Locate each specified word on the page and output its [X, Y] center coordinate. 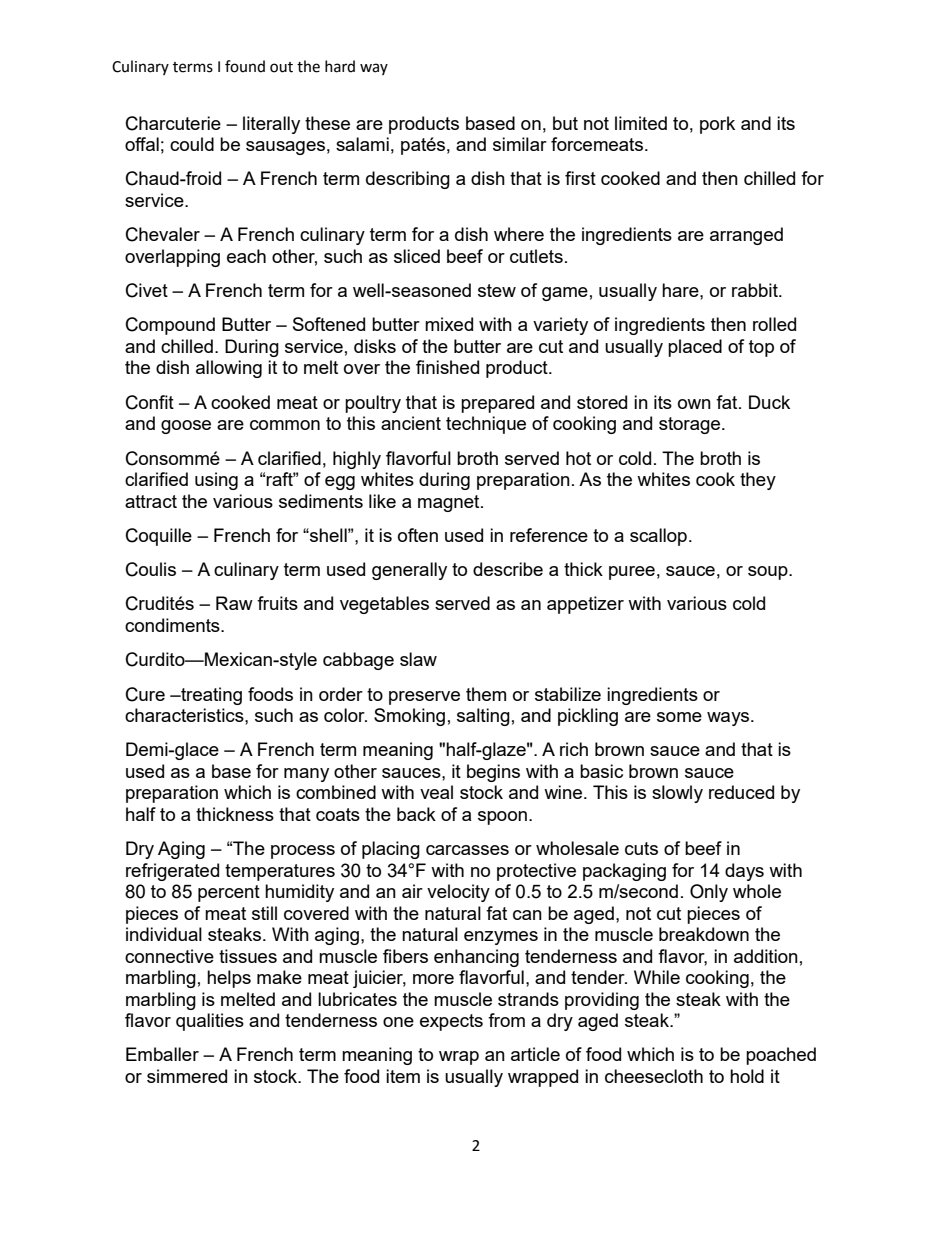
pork [717, 125]
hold [747, 1076]
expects [451, 1022]
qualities [210, 1022]
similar [520, 144]
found [245, 66]
